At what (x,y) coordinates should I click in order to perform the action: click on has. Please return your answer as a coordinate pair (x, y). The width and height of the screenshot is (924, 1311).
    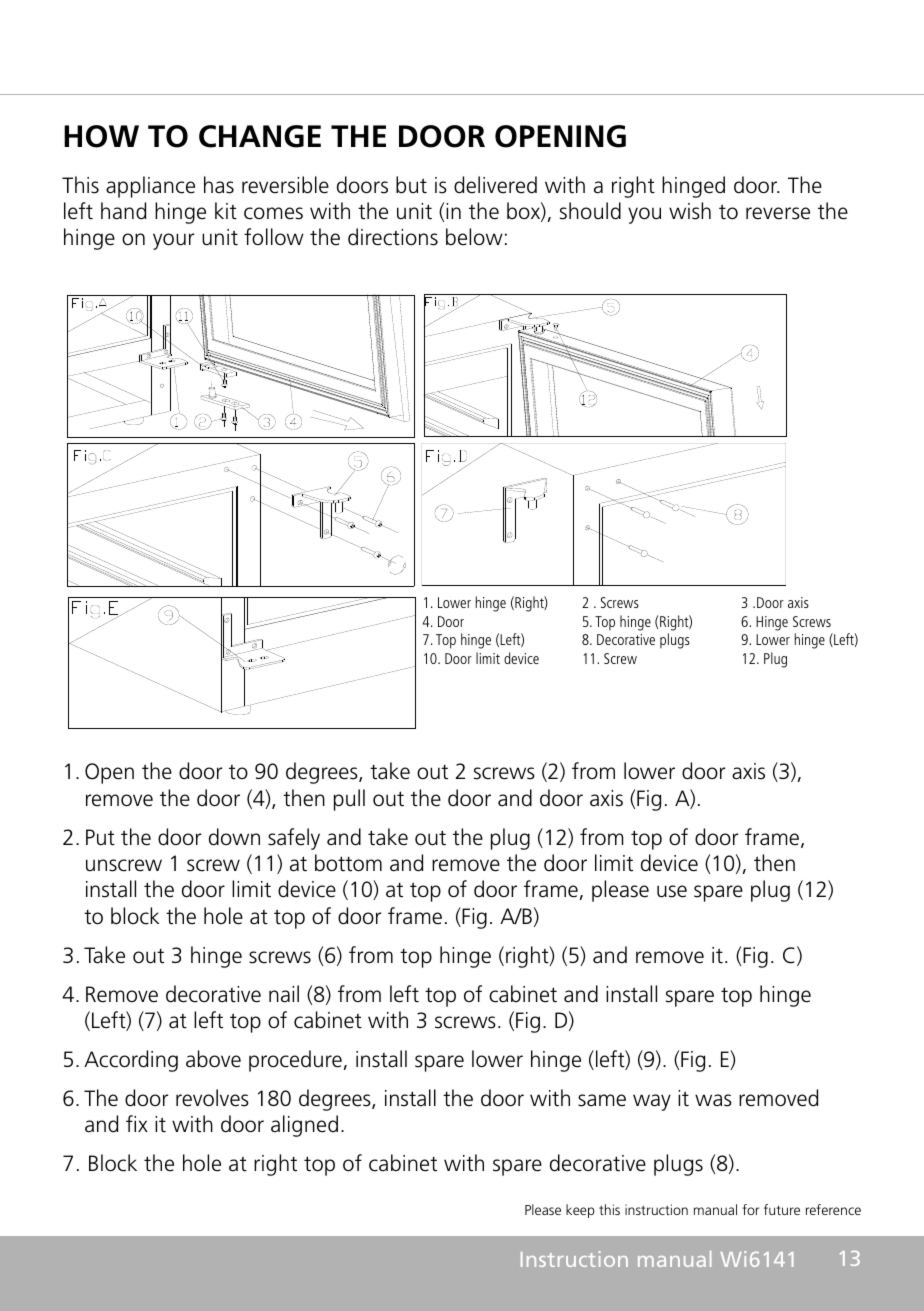
    Looking at the image, I should click on (219, 185).
